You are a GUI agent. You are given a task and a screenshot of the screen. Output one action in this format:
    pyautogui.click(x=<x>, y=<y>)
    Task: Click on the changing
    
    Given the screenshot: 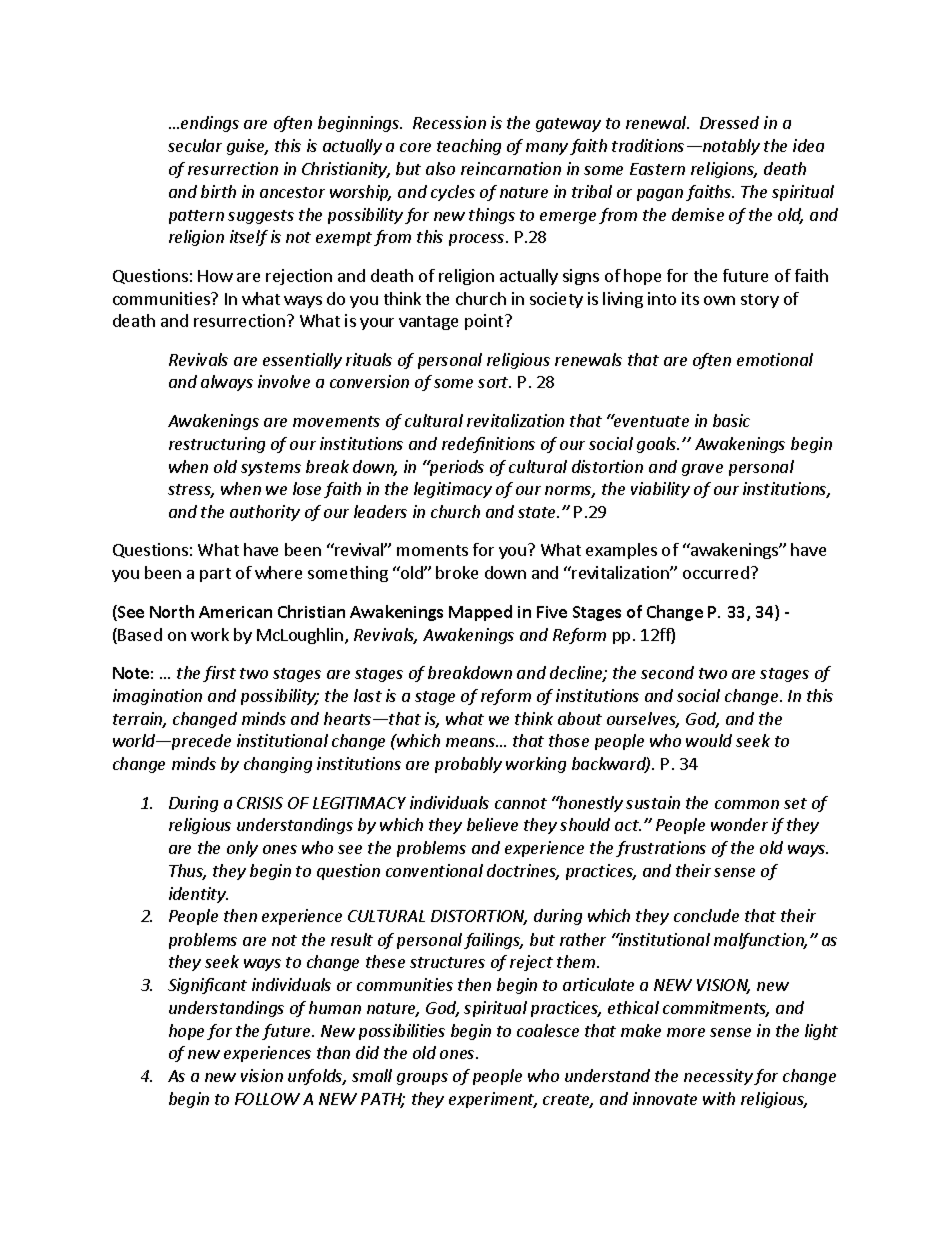 What is the action you would take?
    pyautogui.click(x=278, y=765)
